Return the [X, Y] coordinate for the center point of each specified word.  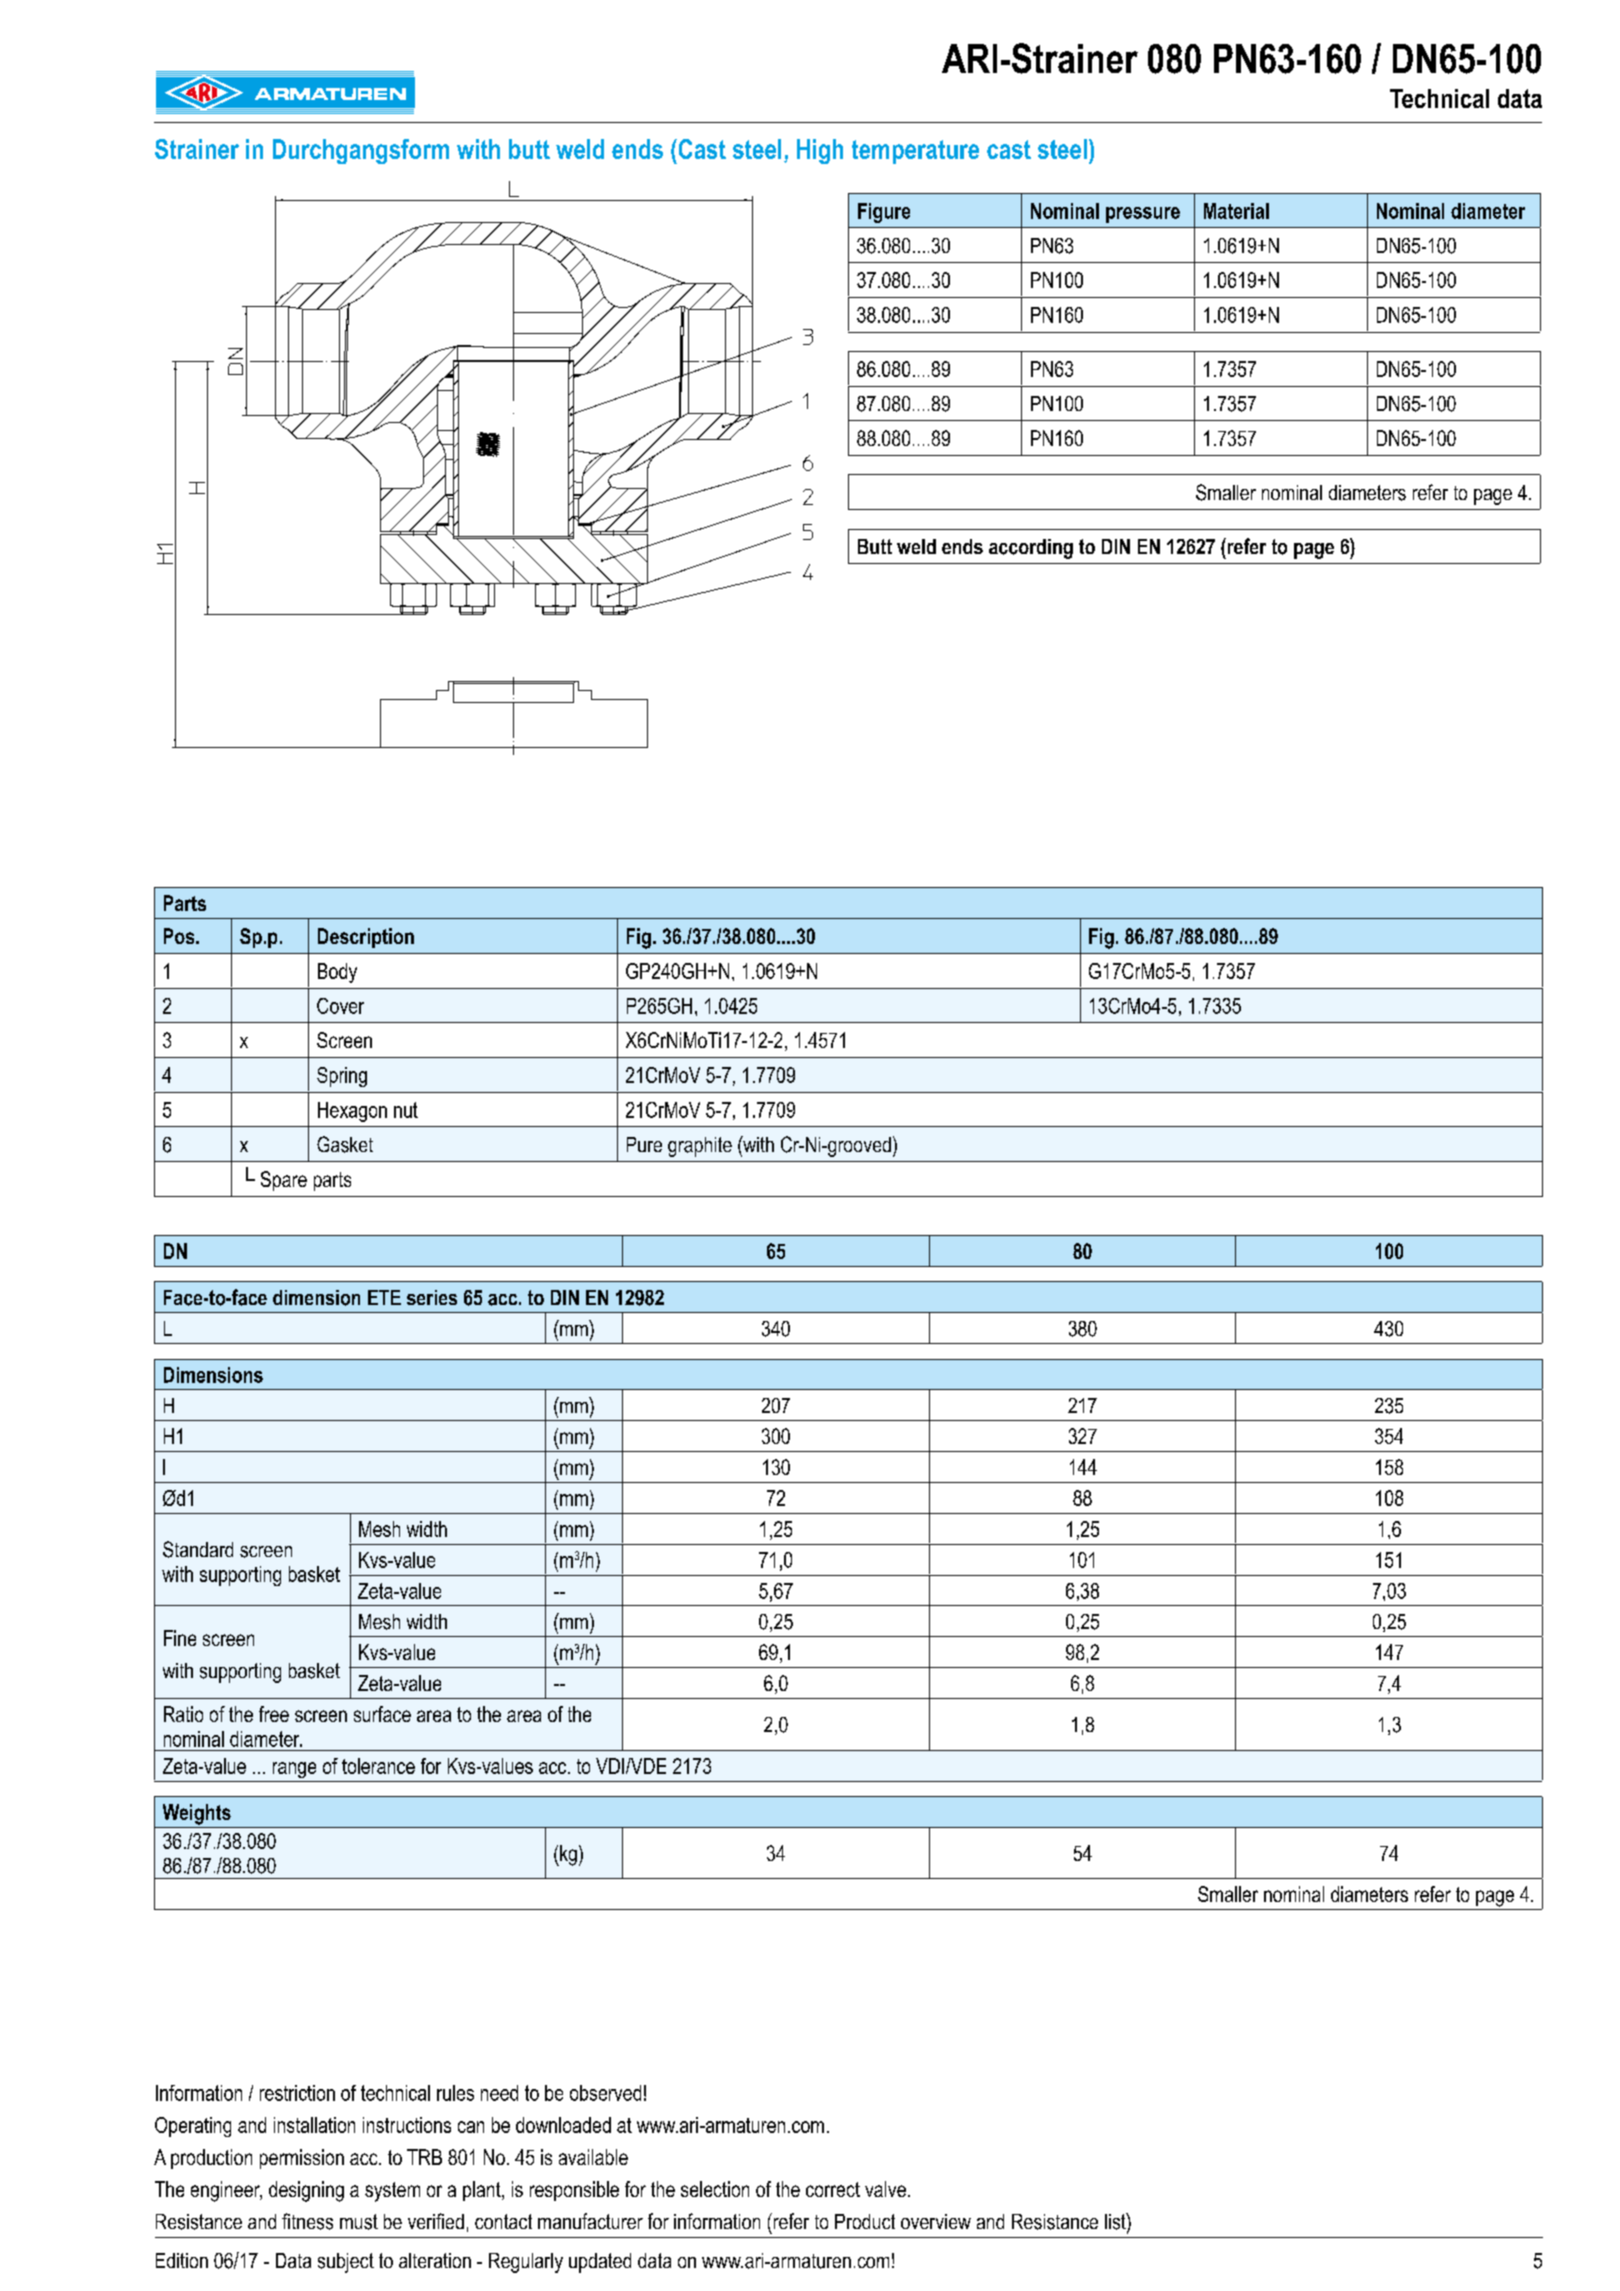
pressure [1143, 215]
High [820, 151]
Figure [884, 213]
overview [936, 2221]
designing [306, 2191]
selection [715, 2189]
